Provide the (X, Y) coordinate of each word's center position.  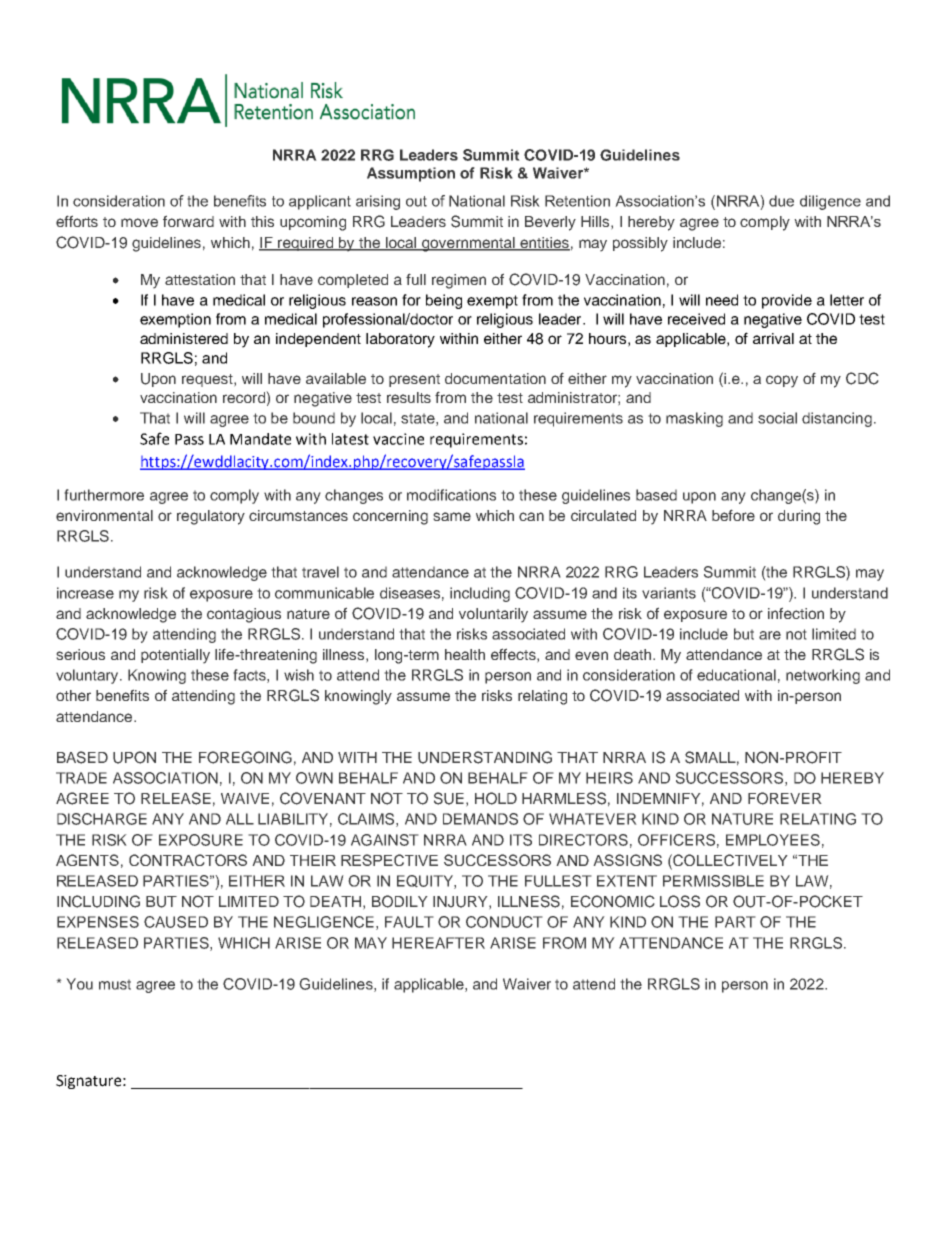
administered (184, 338)
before (733, 515)
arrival (773, 338)
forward (188, 221)
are (770, 635)
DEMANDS (480, 819)
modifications (451, 495)
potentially (175, 656)
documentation (495, 378)
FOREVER (785, 798)
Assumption (411, 174)
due (781, 201)
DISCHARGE (102, 819)
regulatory (211, 517)
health (465, 654)
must (115, 984)
